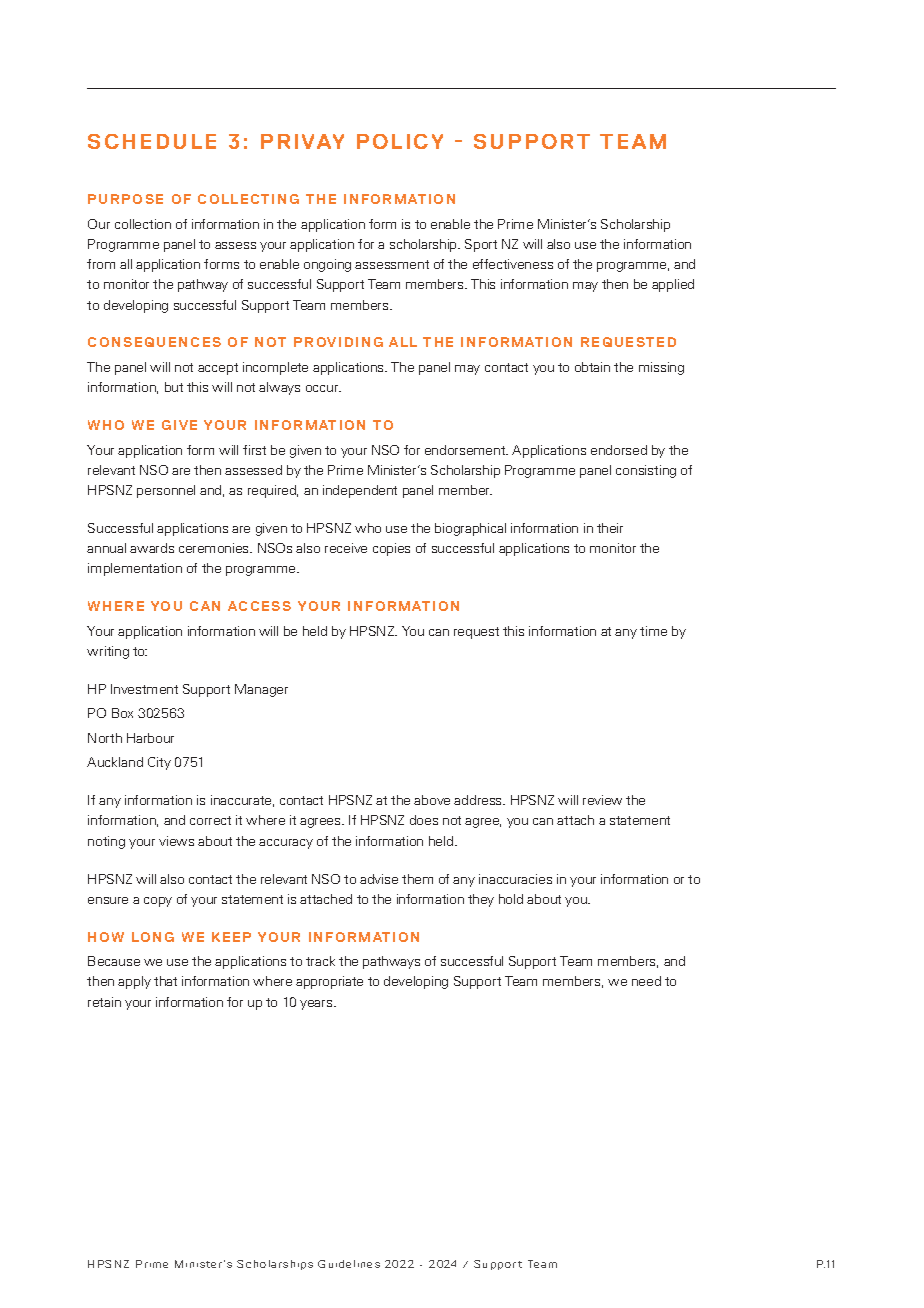  Describe the element at coordinates (261, 690) in the screenshot. I see `Manager` at that location.
